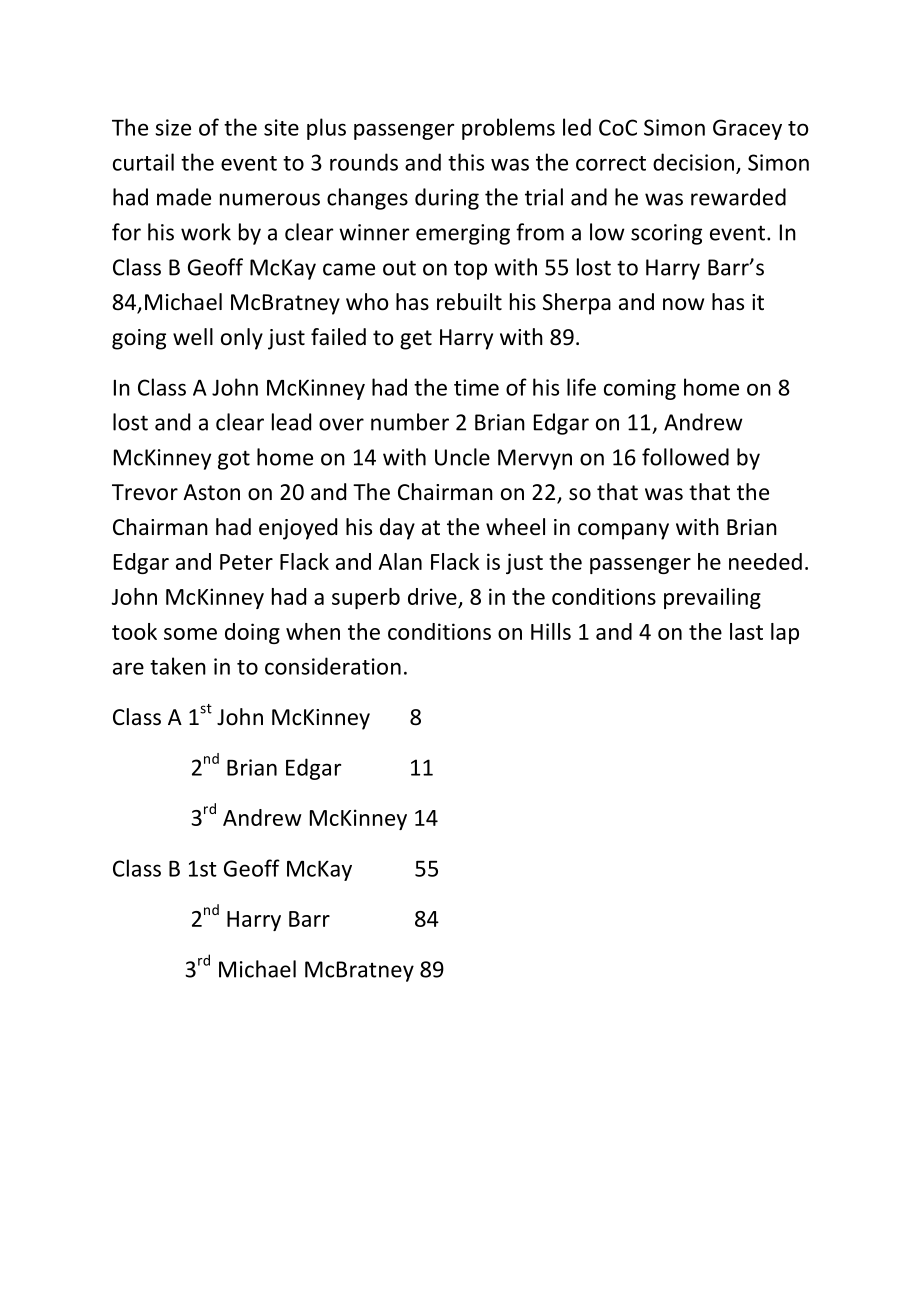  I want to click on well, so click(193, 337).
